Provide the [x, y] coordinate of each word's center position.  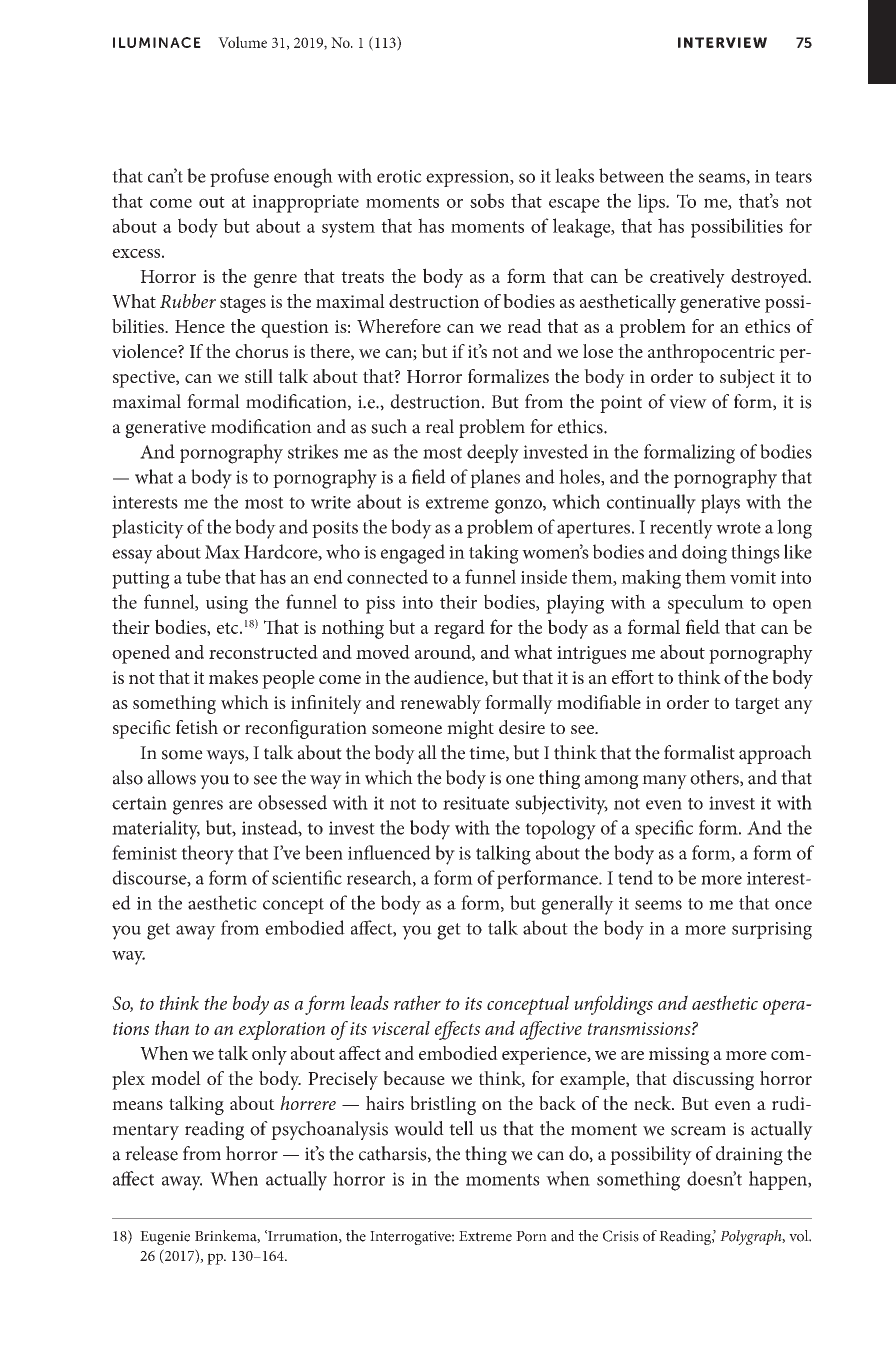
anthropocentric [711, 353]
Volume [242, 42]
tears [793, 177]
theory [207, 855]
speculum [706, 604]
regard [459, 629]
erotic [399, 176]
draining [749, 1155]
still [259, 376]
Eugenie [165, 1238]
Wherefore [399, 326]
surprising [772, 931]
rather [417, 1002]
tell [461, 1128]
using [227, 605]
